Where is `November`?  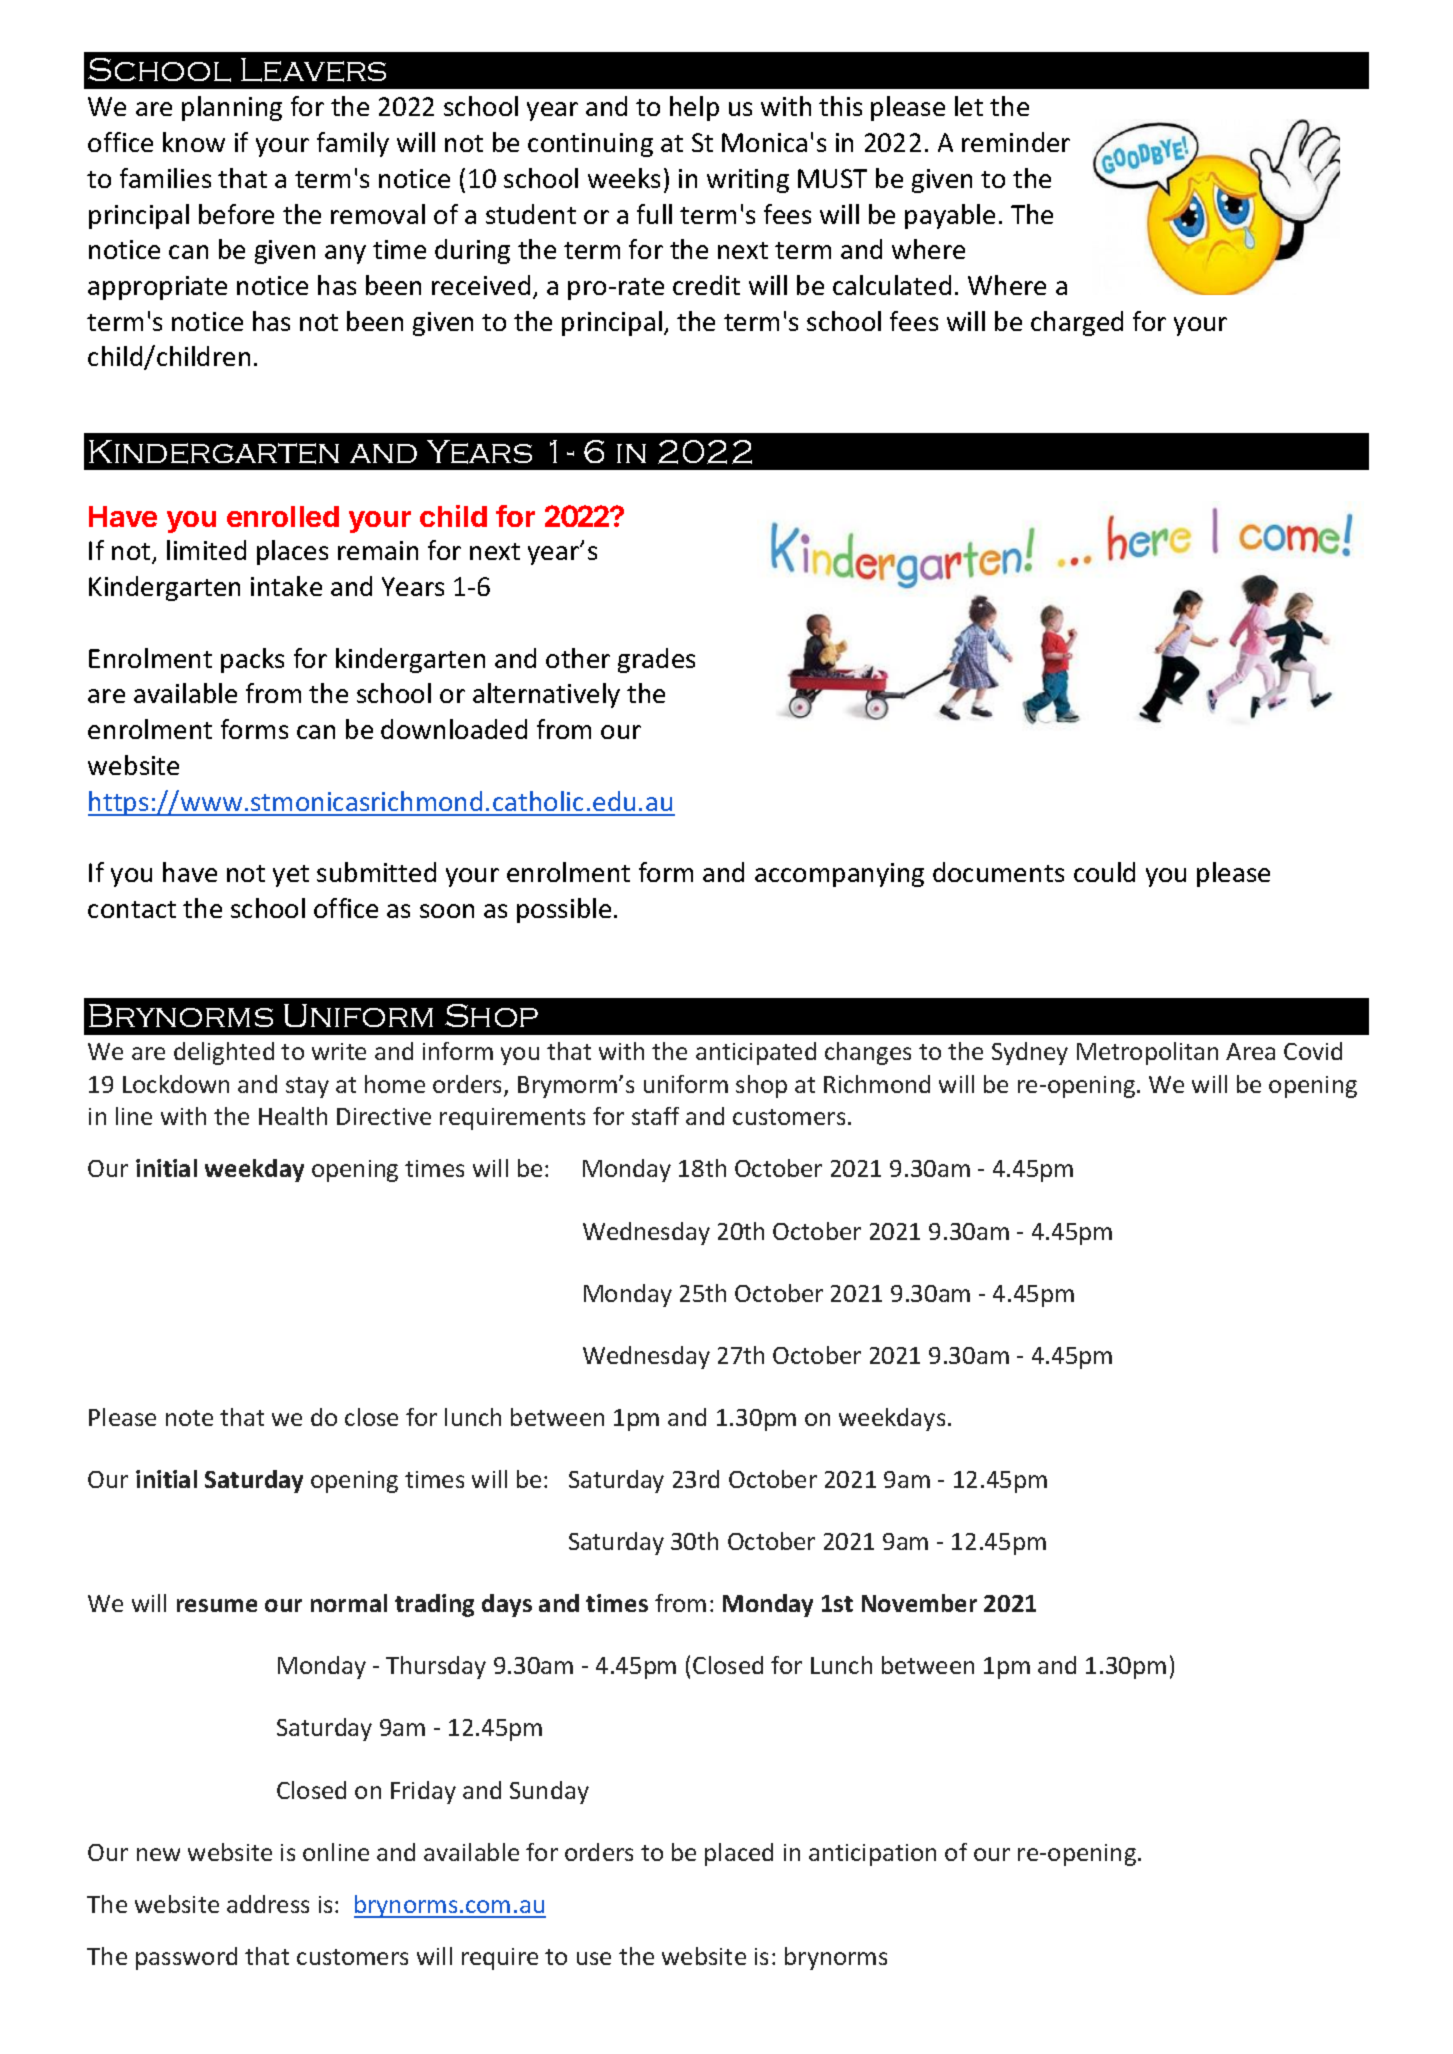 November is located at coordinates (919, 1603).
